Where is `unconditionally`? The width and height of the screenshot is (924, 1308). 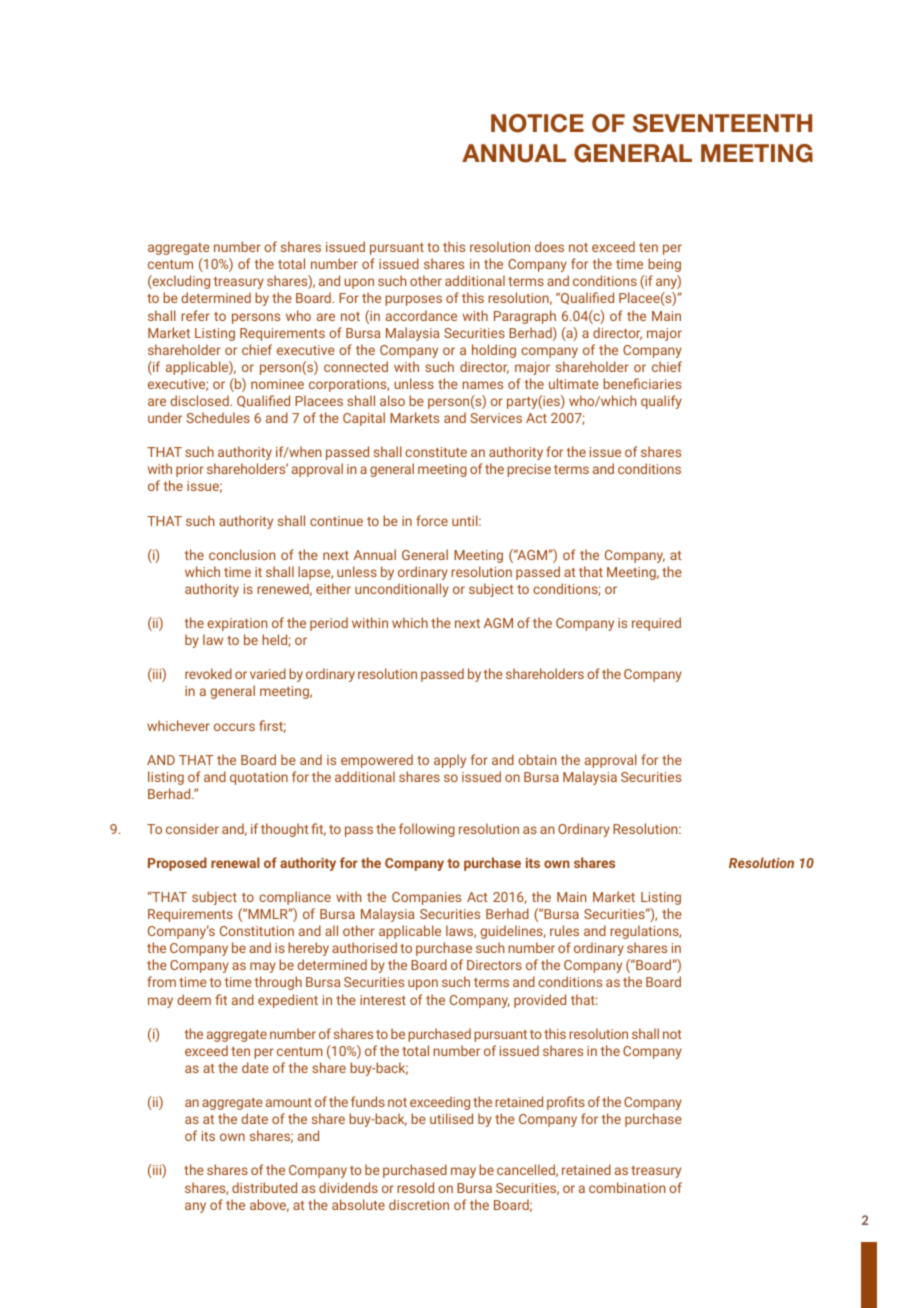
unconditionally is located at coordinates (402, 590).
